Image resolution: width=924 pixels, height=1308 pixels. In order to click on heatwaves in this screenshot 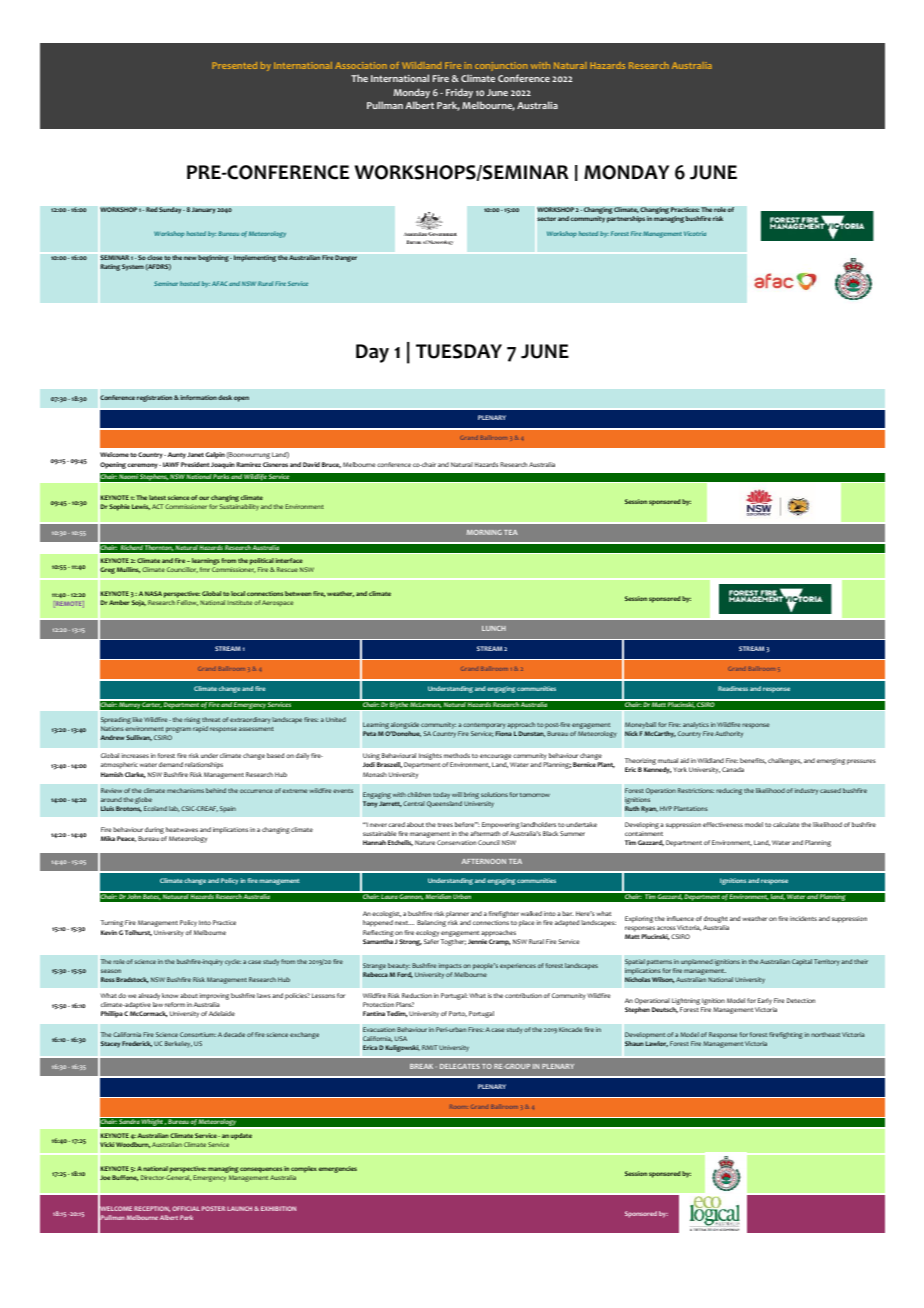, I will do `click(182, 829)`.
